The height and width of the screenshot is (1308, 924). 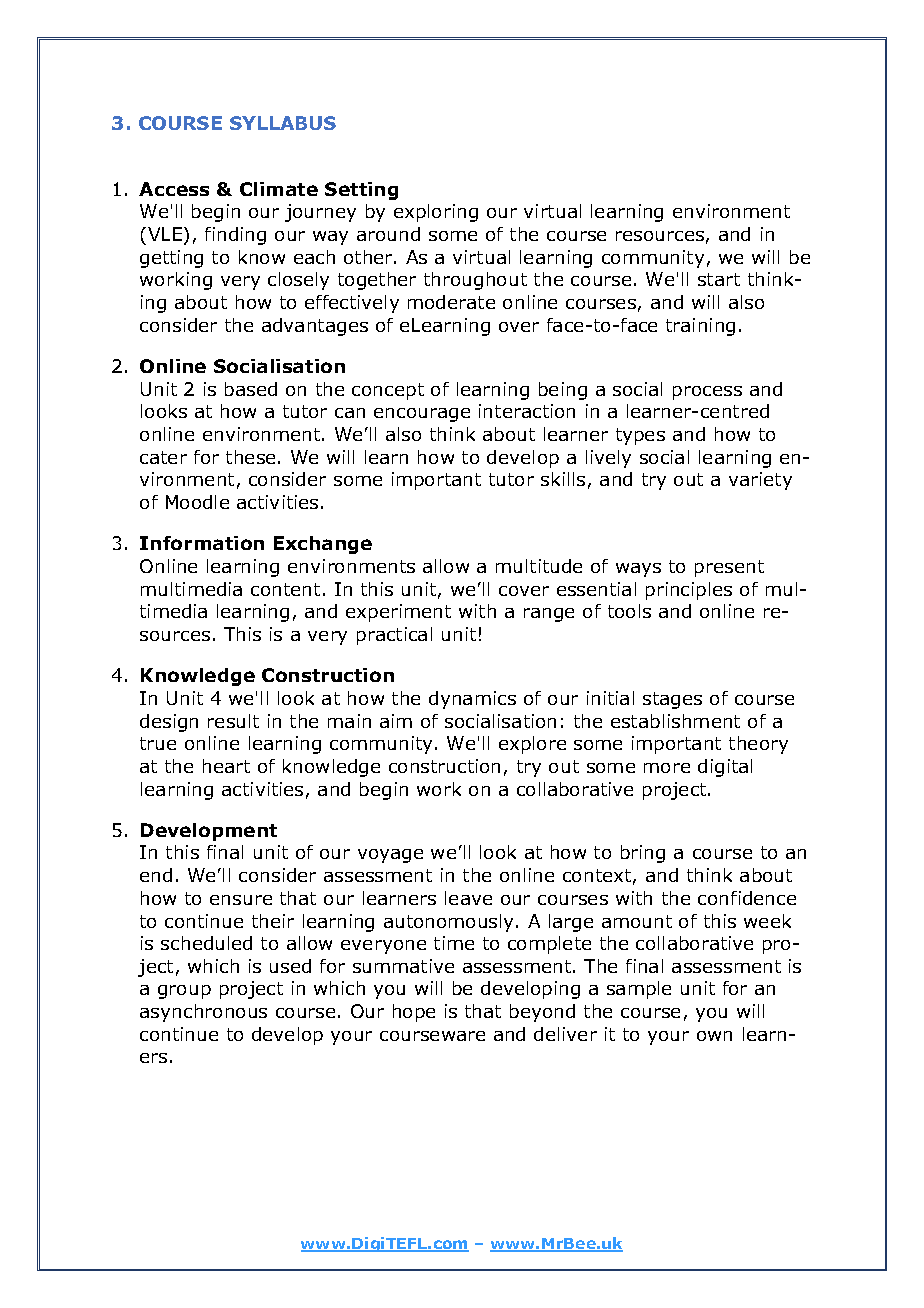 What do you see at coordinates (202, 543) in the screenshot?
I see `Information` at bounding box center [202, 543].
